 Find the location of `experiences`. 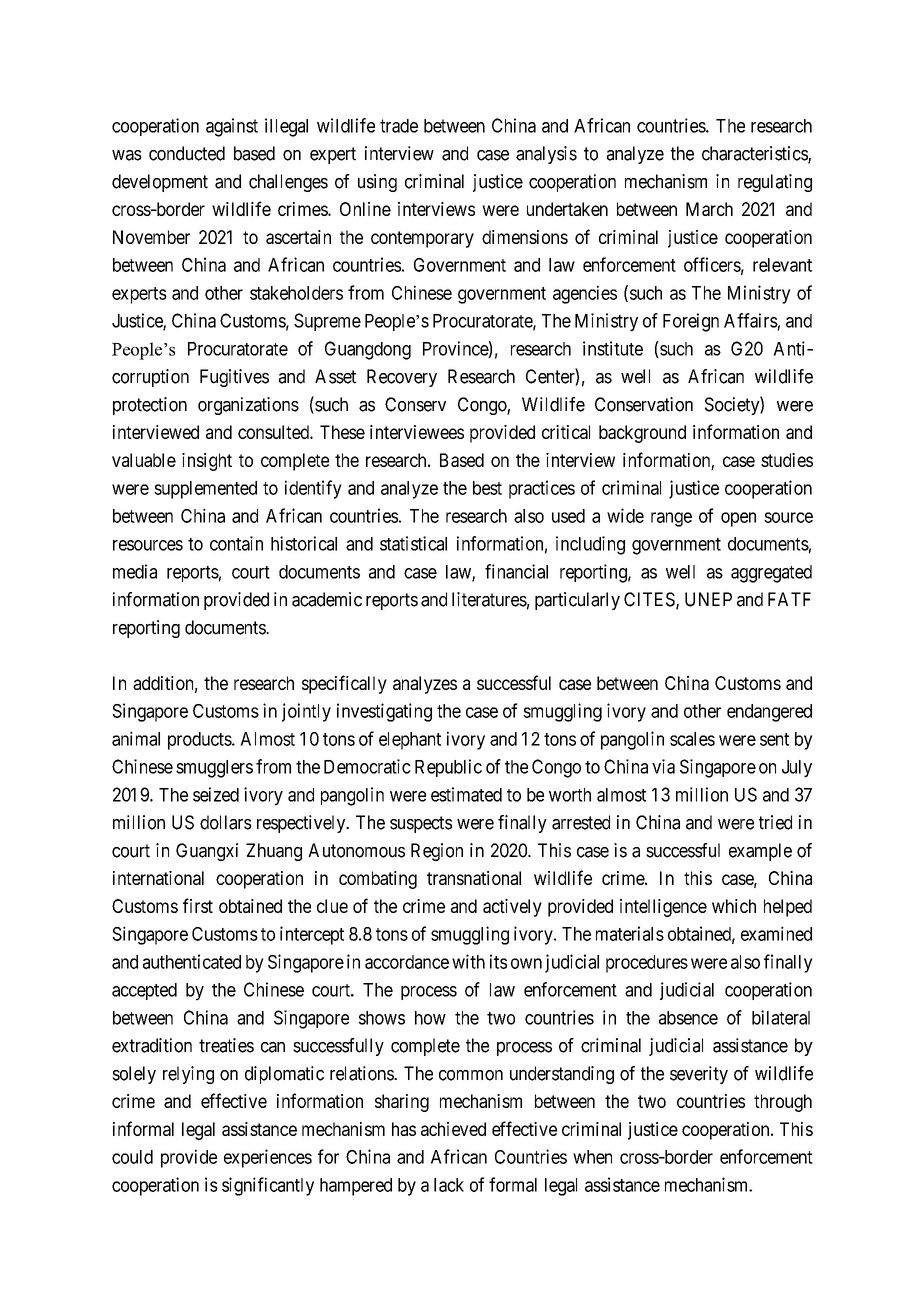

experiences is located at coordinates (268, 1158).
